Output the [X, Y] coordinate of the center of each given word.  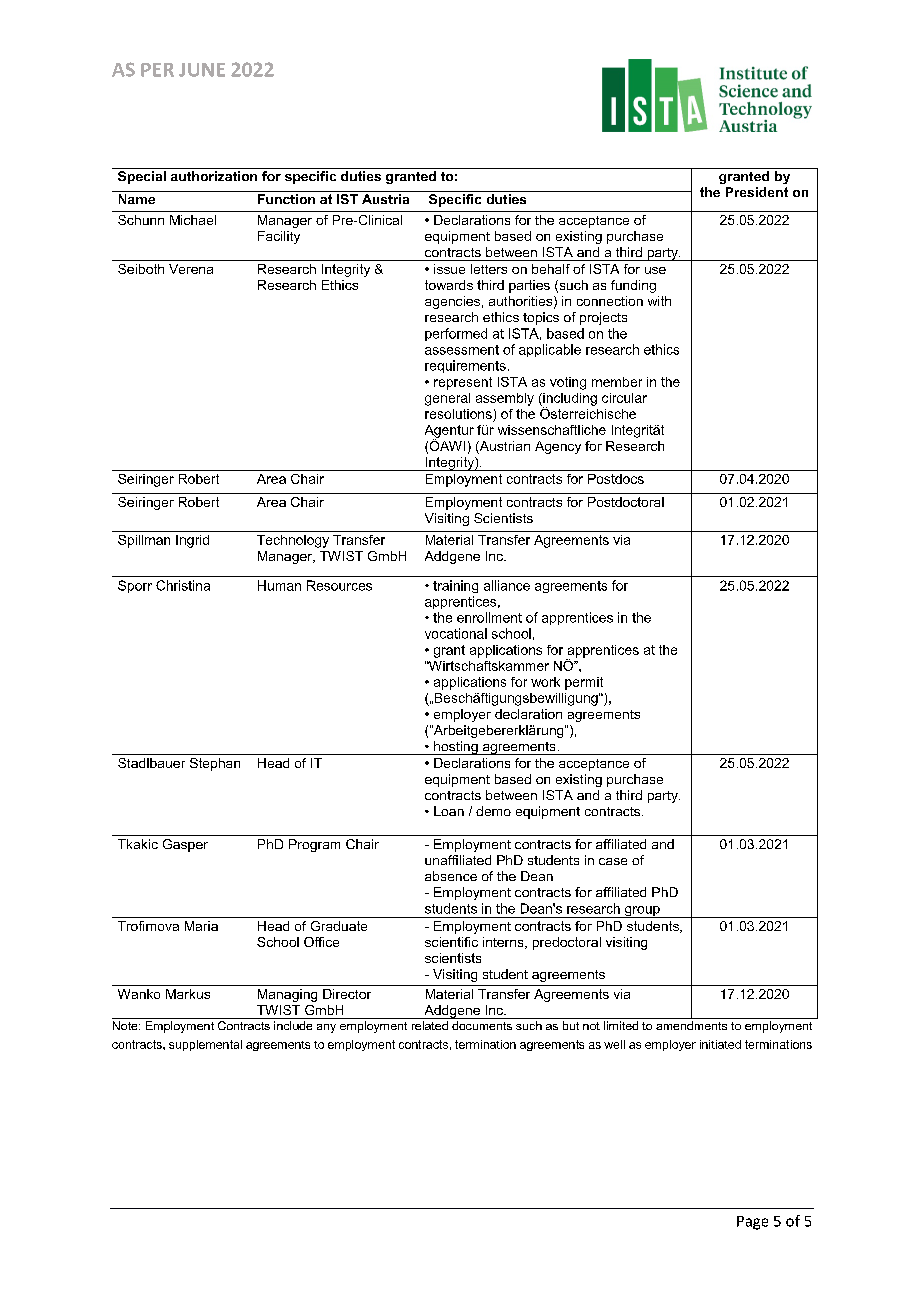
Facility [279, 237]
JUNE [202, 70]
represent [463, 383]
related [430, 1025]
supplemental [205, 1045]
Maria [201, 926]
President [757, 192]
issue [449, 269]
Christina [183, 585]
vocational [456, 633]
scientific [451, 942]
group [642, 912]
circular [624, 398]
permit [584, 683]
